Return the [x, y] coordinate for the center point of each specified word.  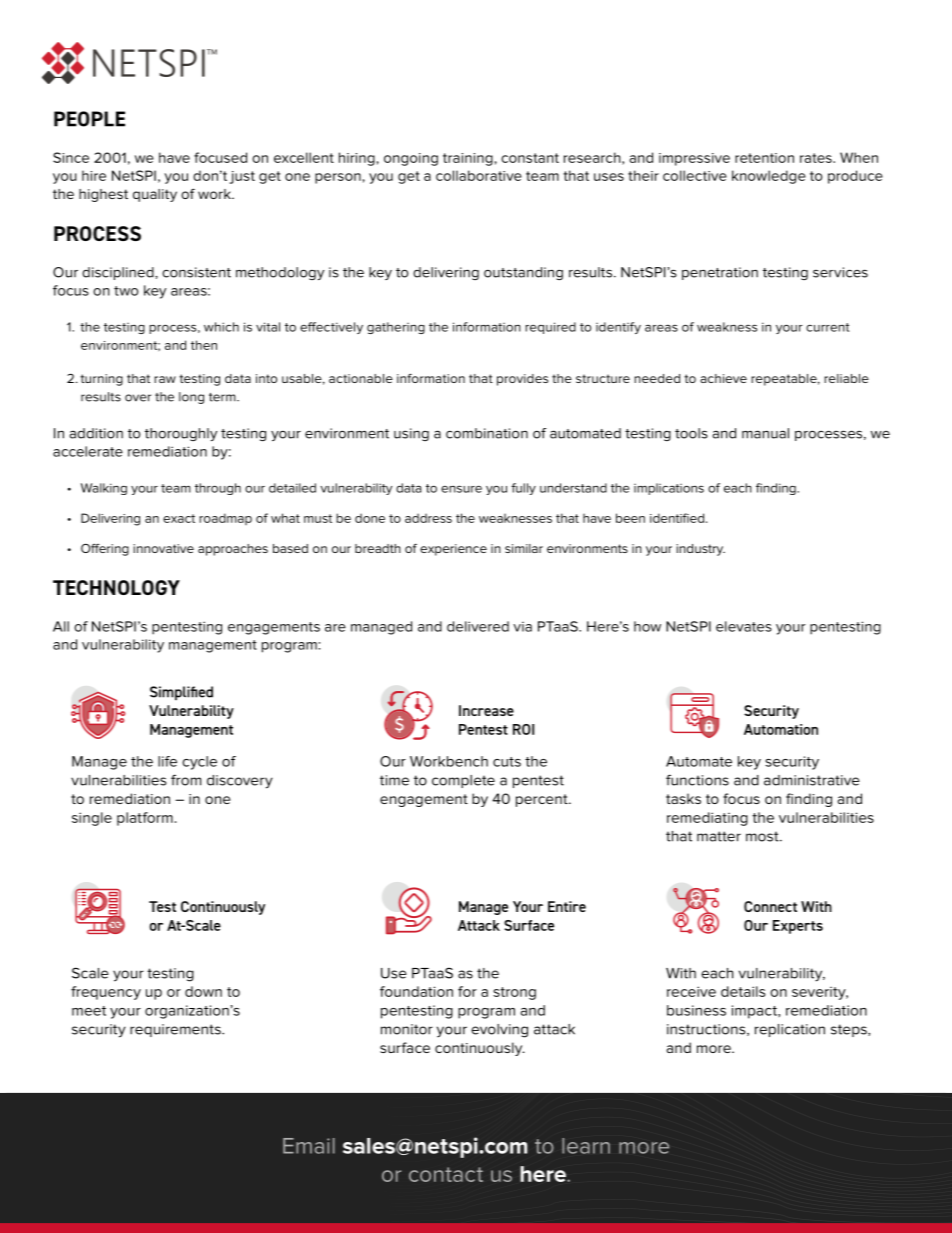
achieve [723, 378]
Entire [567, 906]
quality [155, 195]
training [468, 159]
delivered [478, 626]
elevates [744, 626]
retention [764, 158]
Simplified [181, 693]
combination [487, 433]
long [191, 398]
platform [145, 819]
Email [309, 1146]
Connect [770, 906]
